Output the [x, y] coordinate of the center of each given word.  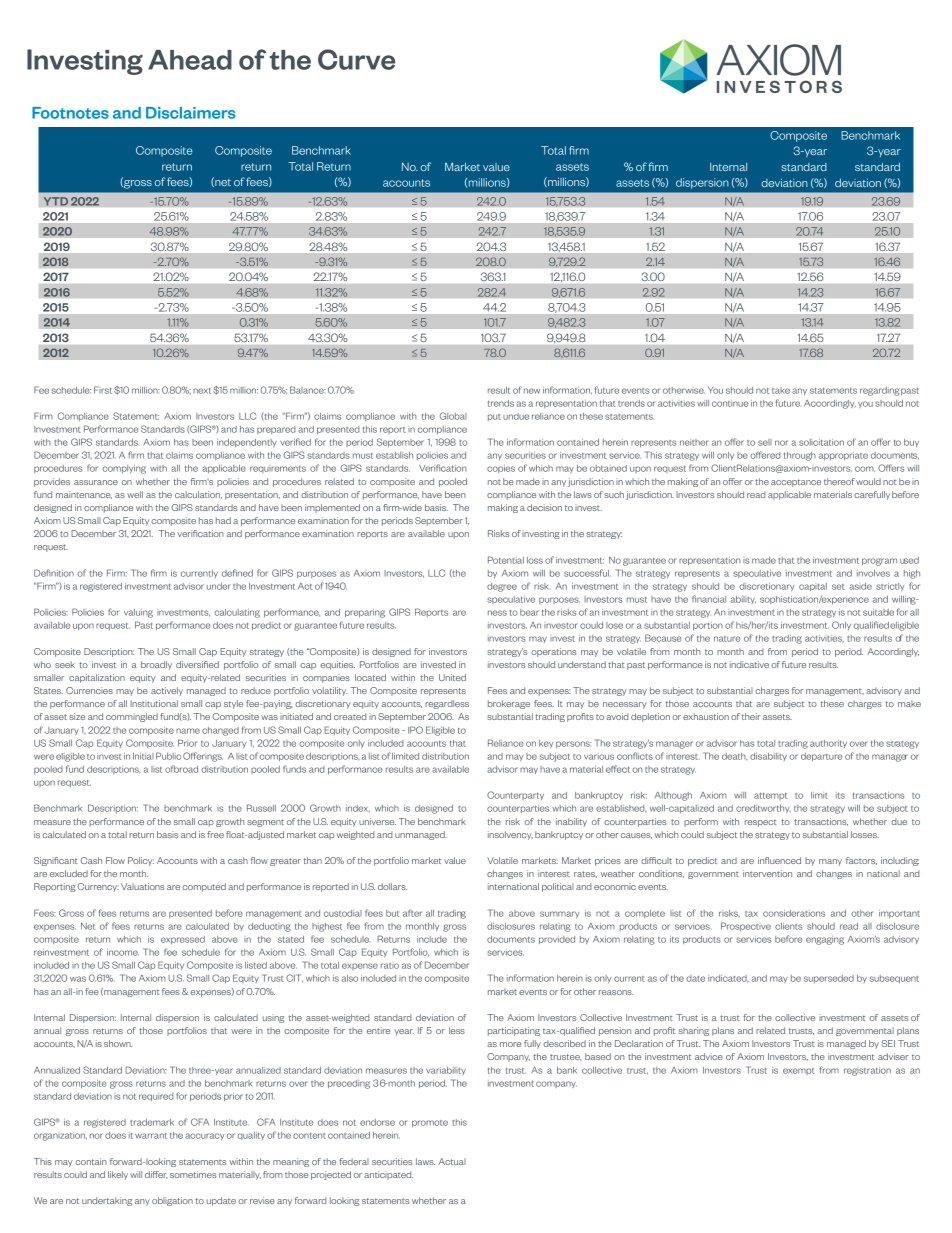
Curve [356, 59]
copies [501, 469]
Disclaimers [190, 113]
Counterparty [515, 795]
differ [156, 1175]
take [781, 390]
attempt [770, 796]
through [800, 456]
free [215, 834]
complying [124, 469]
